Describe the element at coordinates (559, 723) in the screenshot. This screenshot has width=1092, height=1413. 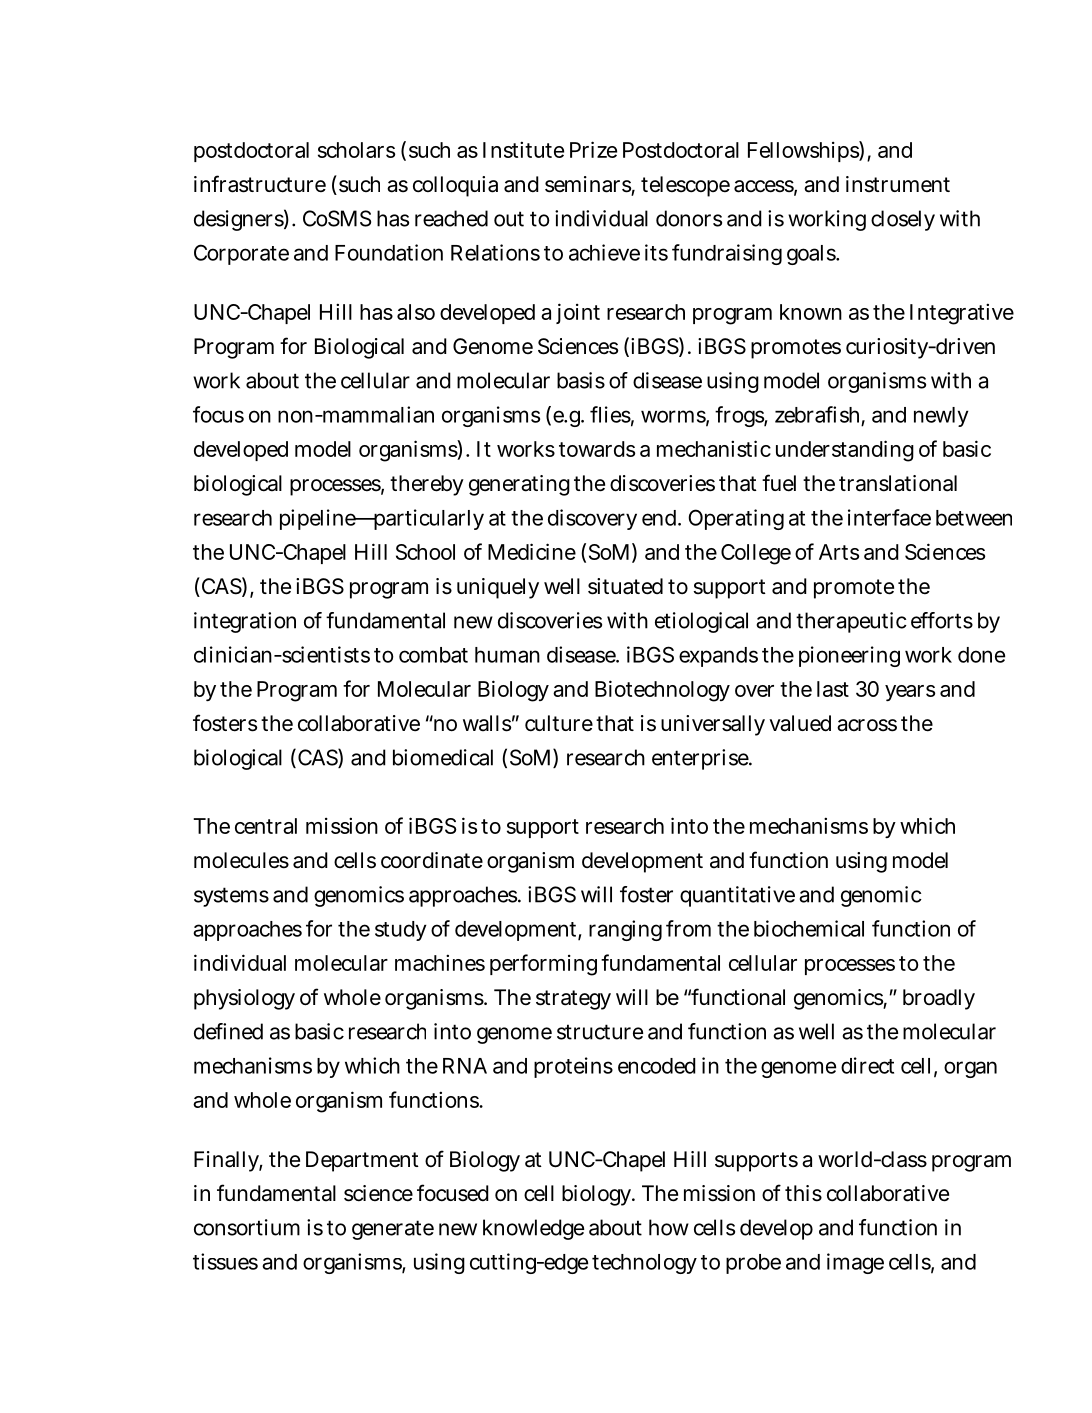
I see `culture` at that location.
